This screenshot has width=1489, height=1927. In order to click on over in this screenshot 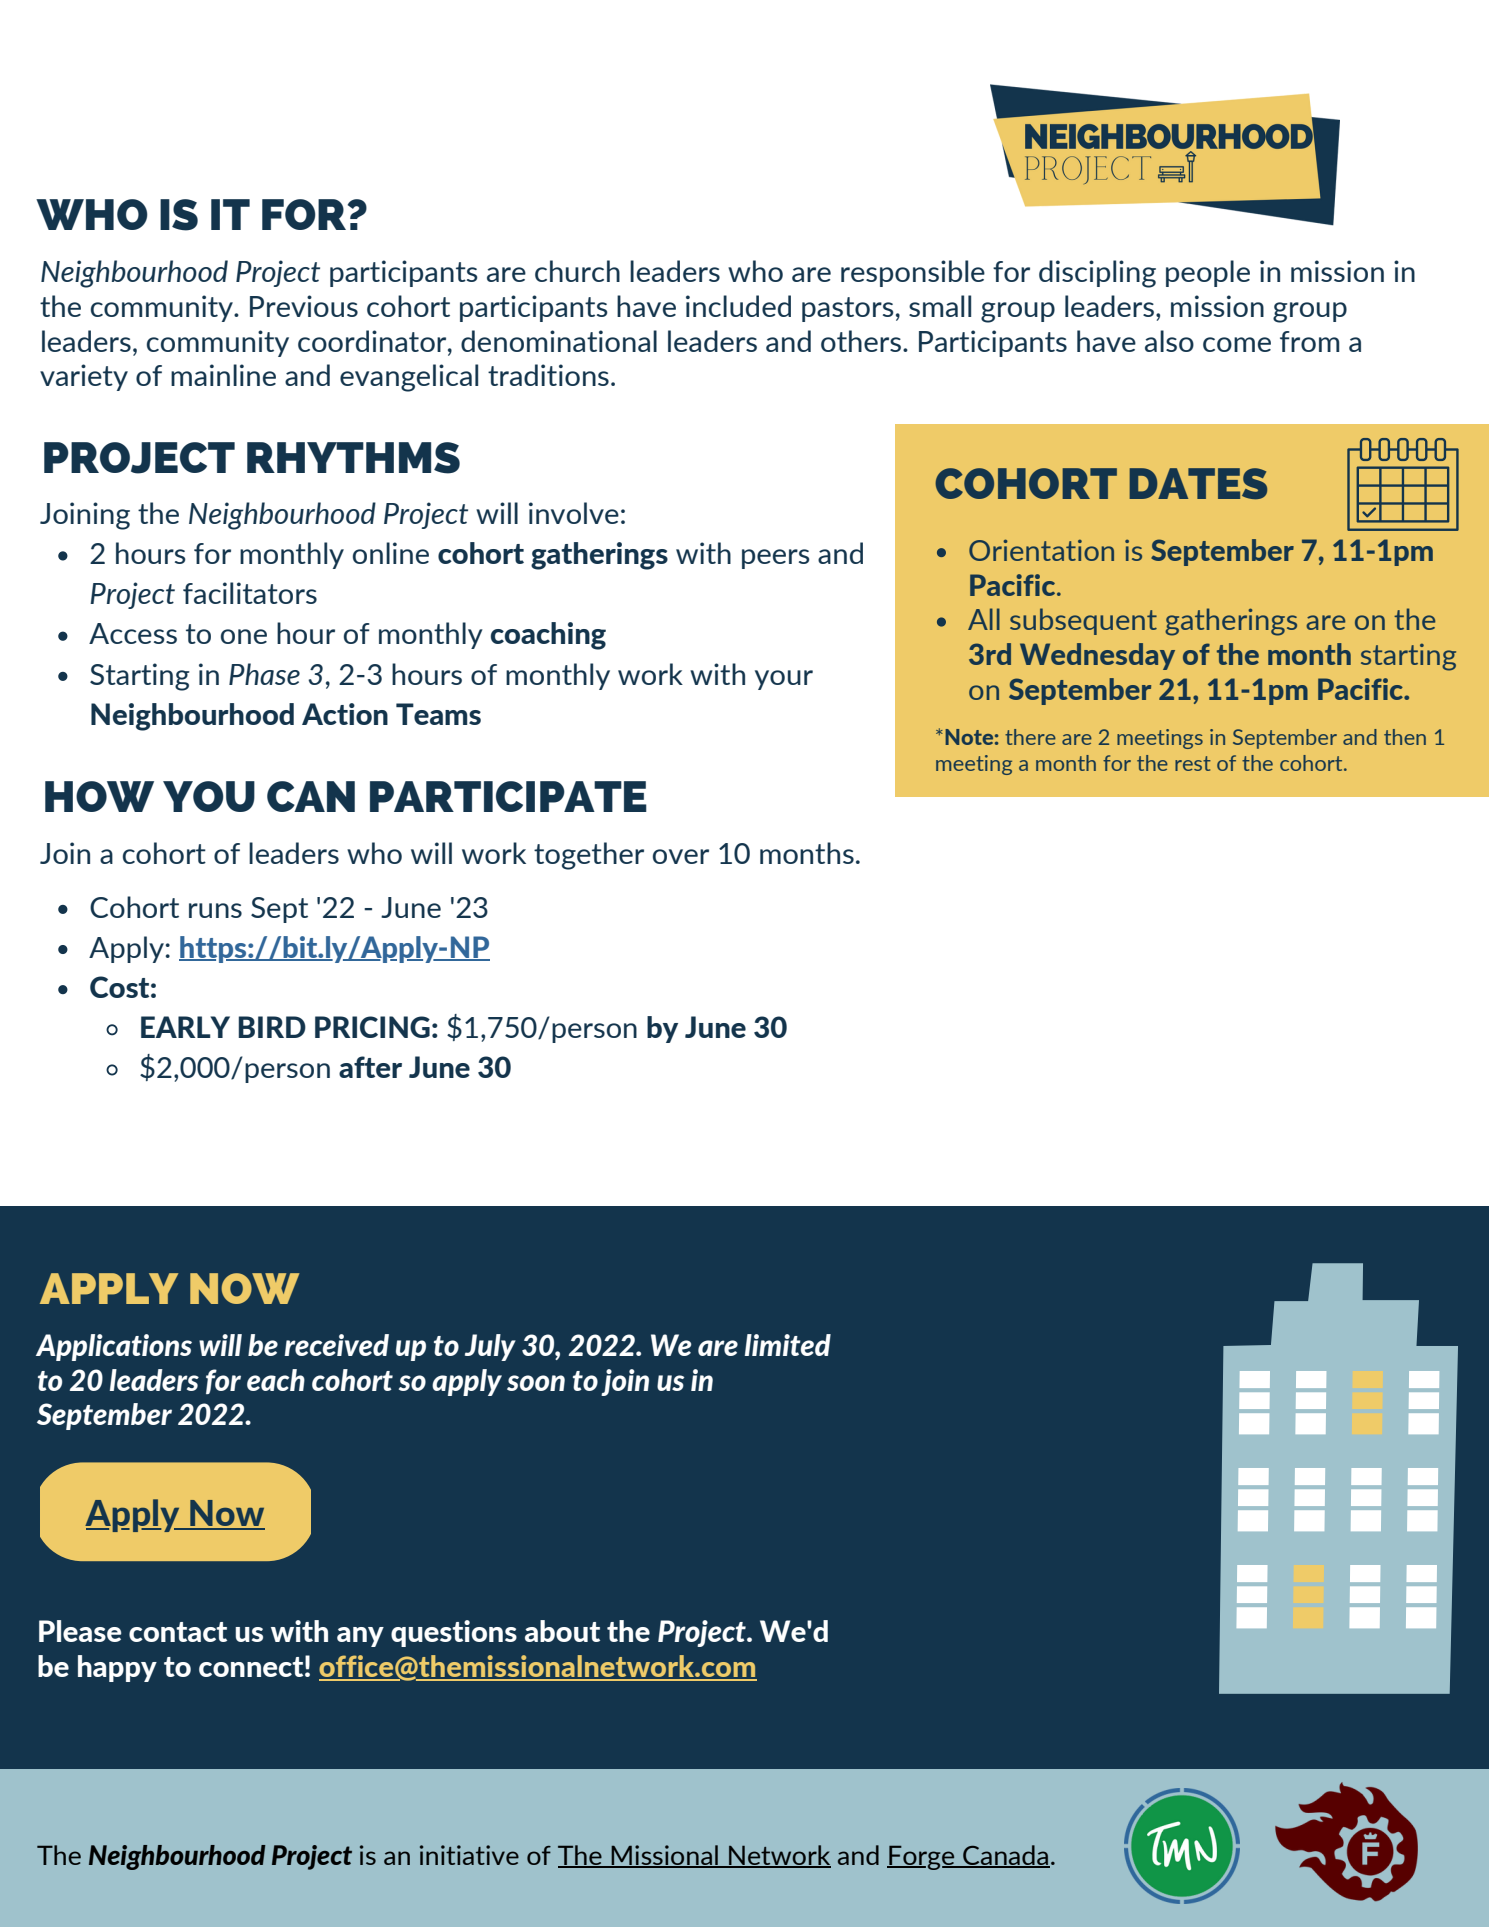, I will do `click(681, 856)`.
